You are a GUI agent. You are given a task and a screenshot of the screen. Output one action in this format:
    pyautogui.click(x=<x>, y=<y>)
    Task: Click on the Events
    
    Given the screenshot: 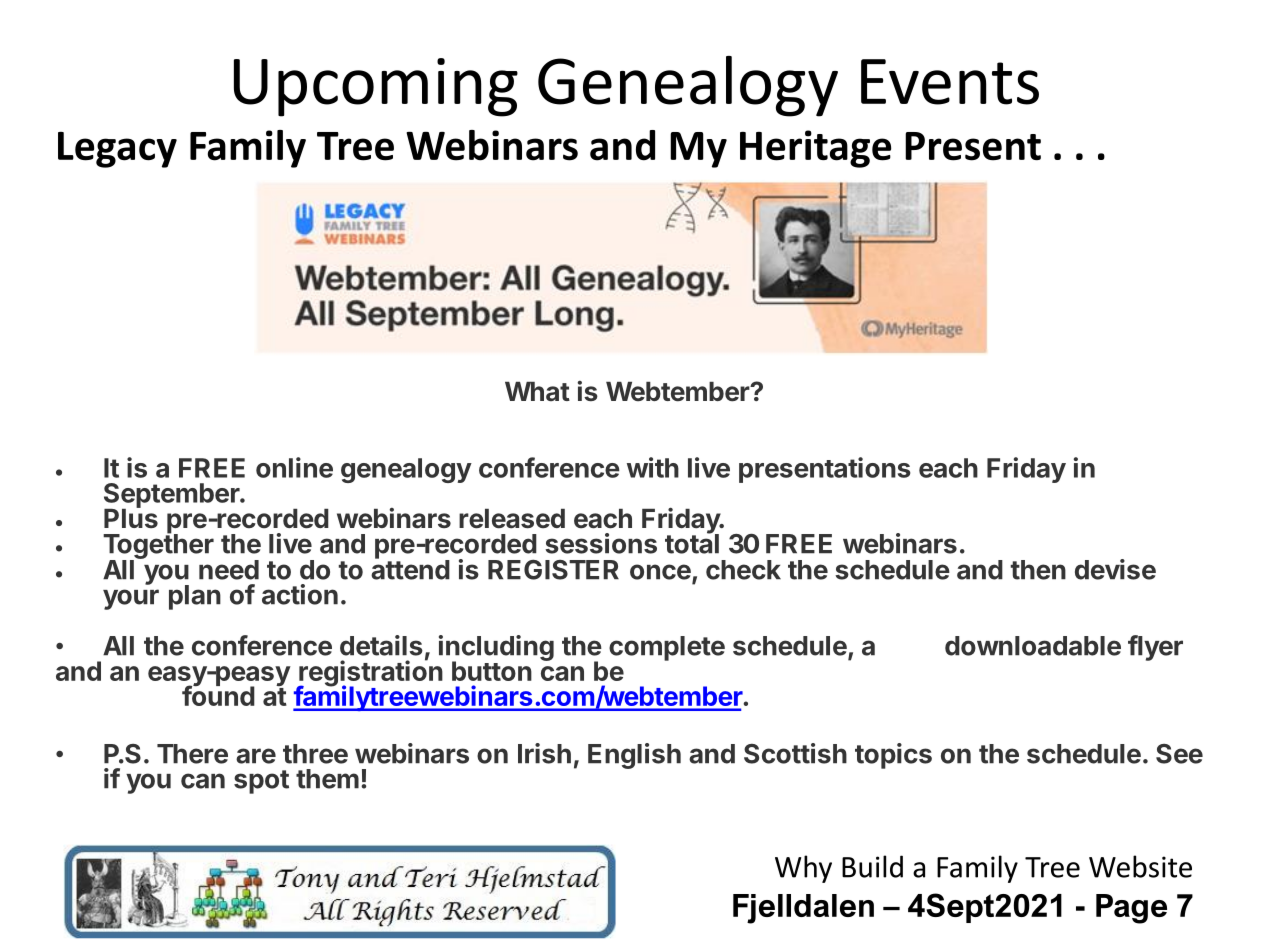 What is the action you would take?
    pyautogui.click(x=950, y=82)
